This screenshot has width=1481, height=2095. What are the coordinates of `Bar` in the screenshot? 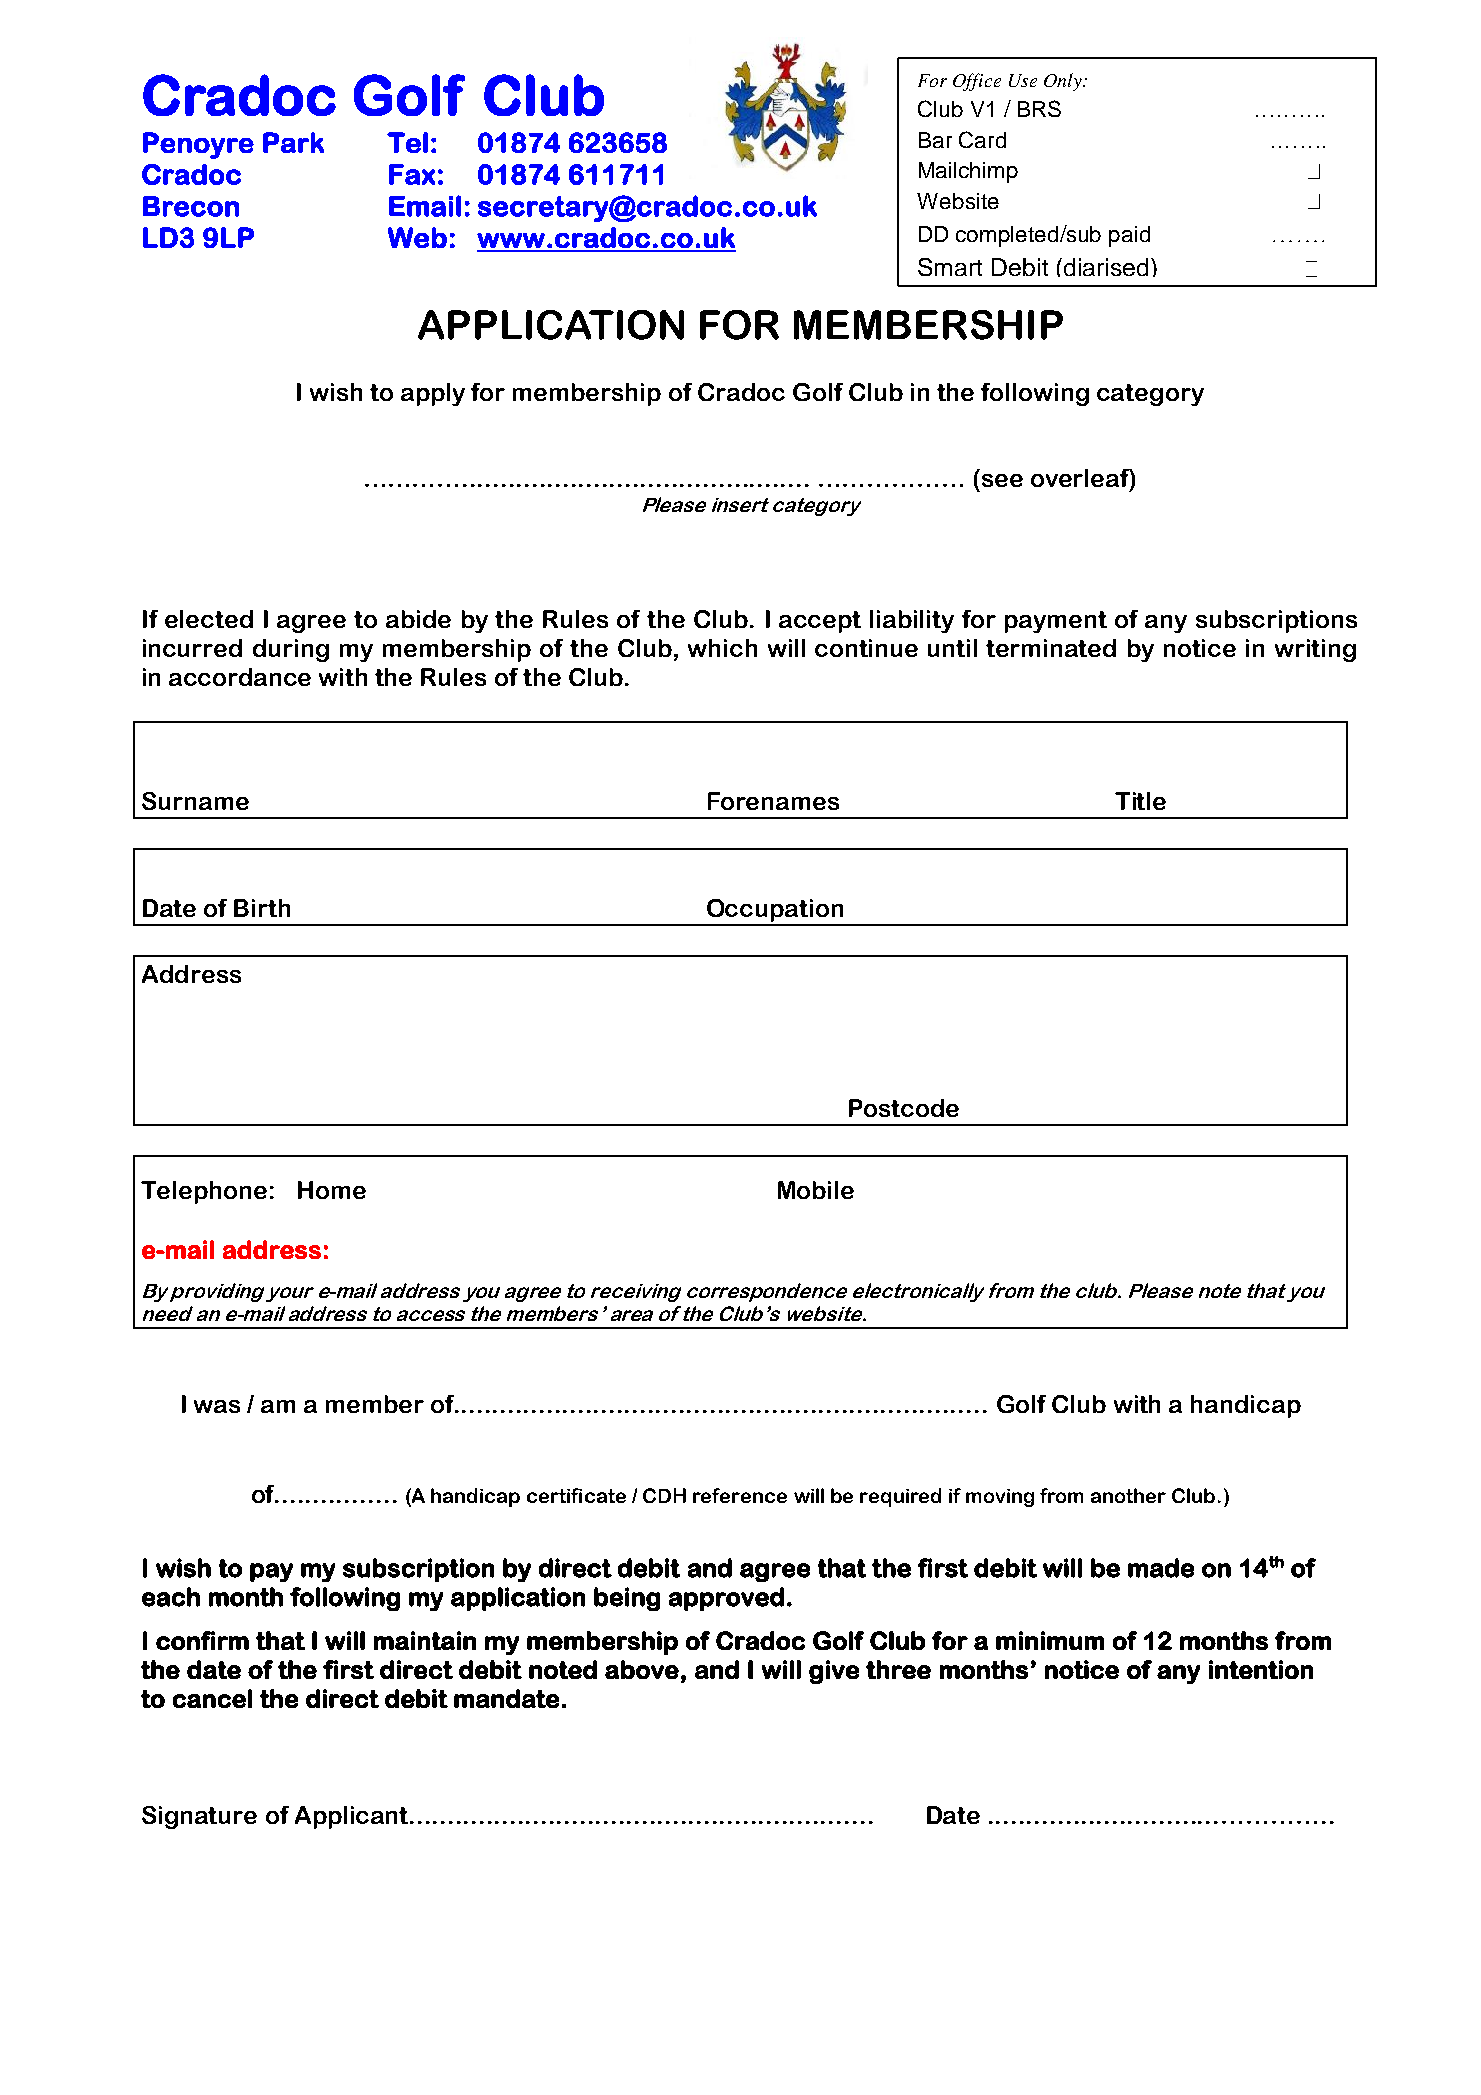 It's located at (935, 140).
